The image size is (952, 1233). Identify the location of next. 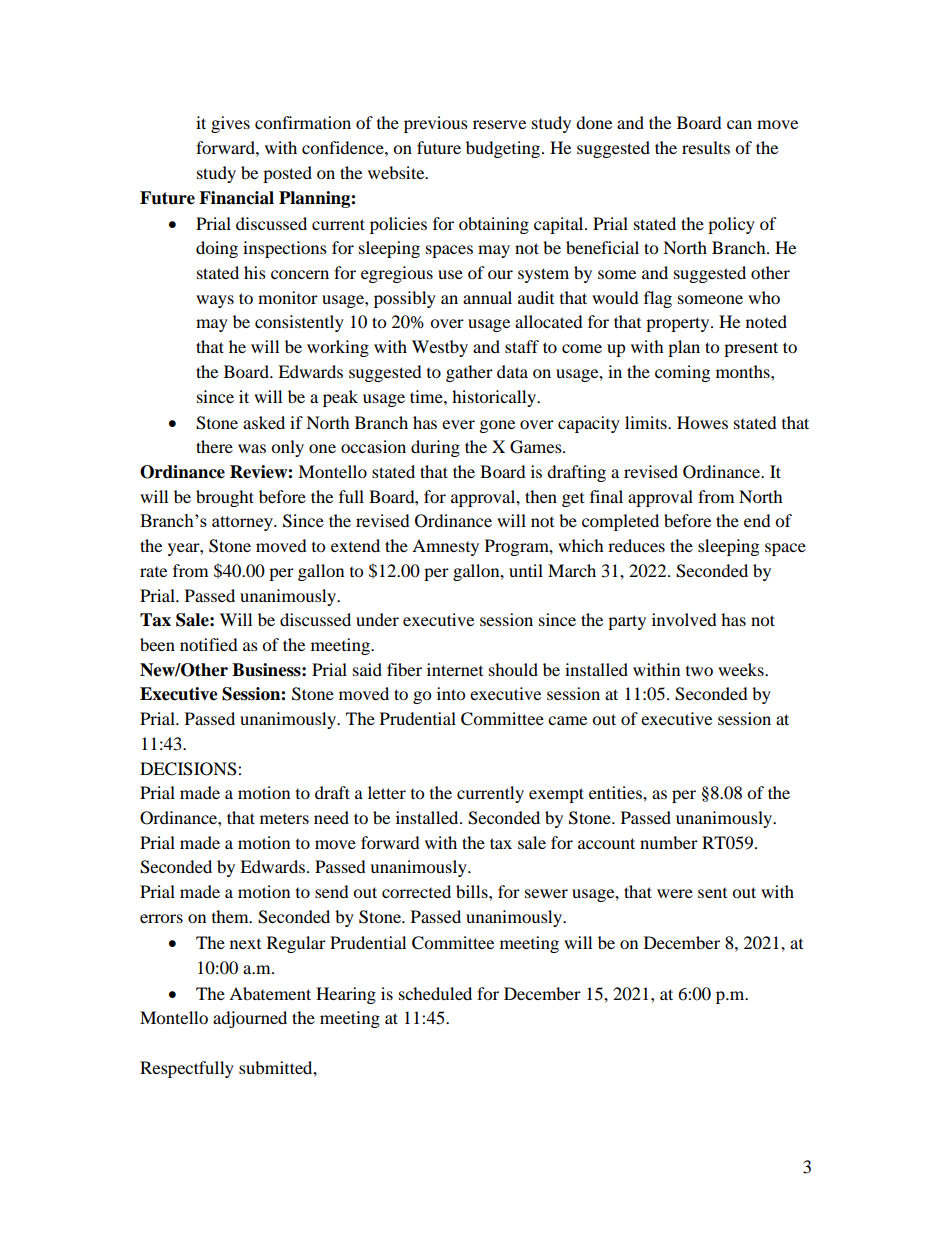
(245, 944).
